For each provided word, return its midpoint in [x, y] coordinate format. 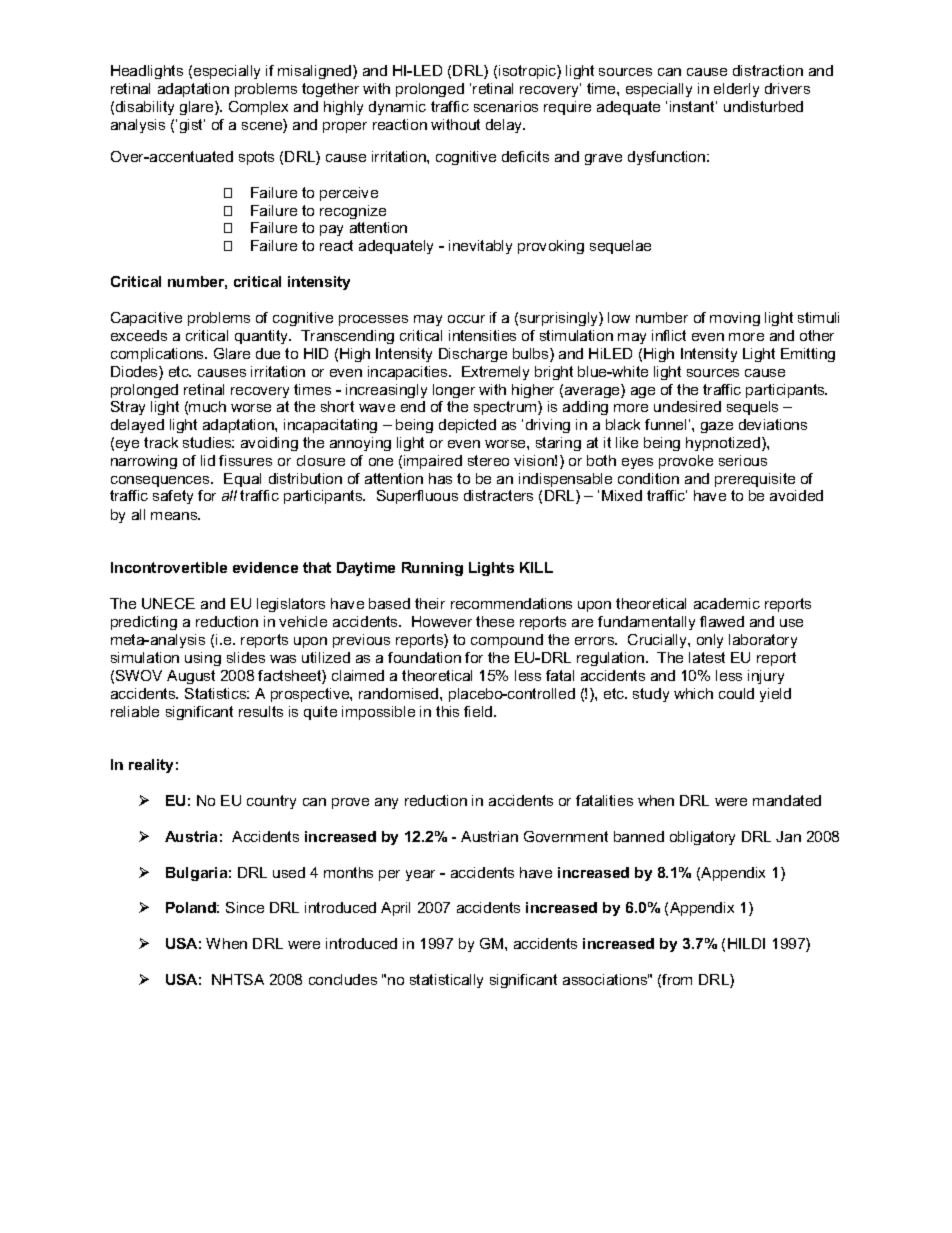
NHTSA [238, 979]
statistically [446, 981]
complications [158, 355]
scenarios [506, 106]
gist [192, 126]
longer [454, 391]
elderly [736, 90]
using [203, 659]
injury [766, 677]
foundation [424, 657]
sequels [752, 408]
